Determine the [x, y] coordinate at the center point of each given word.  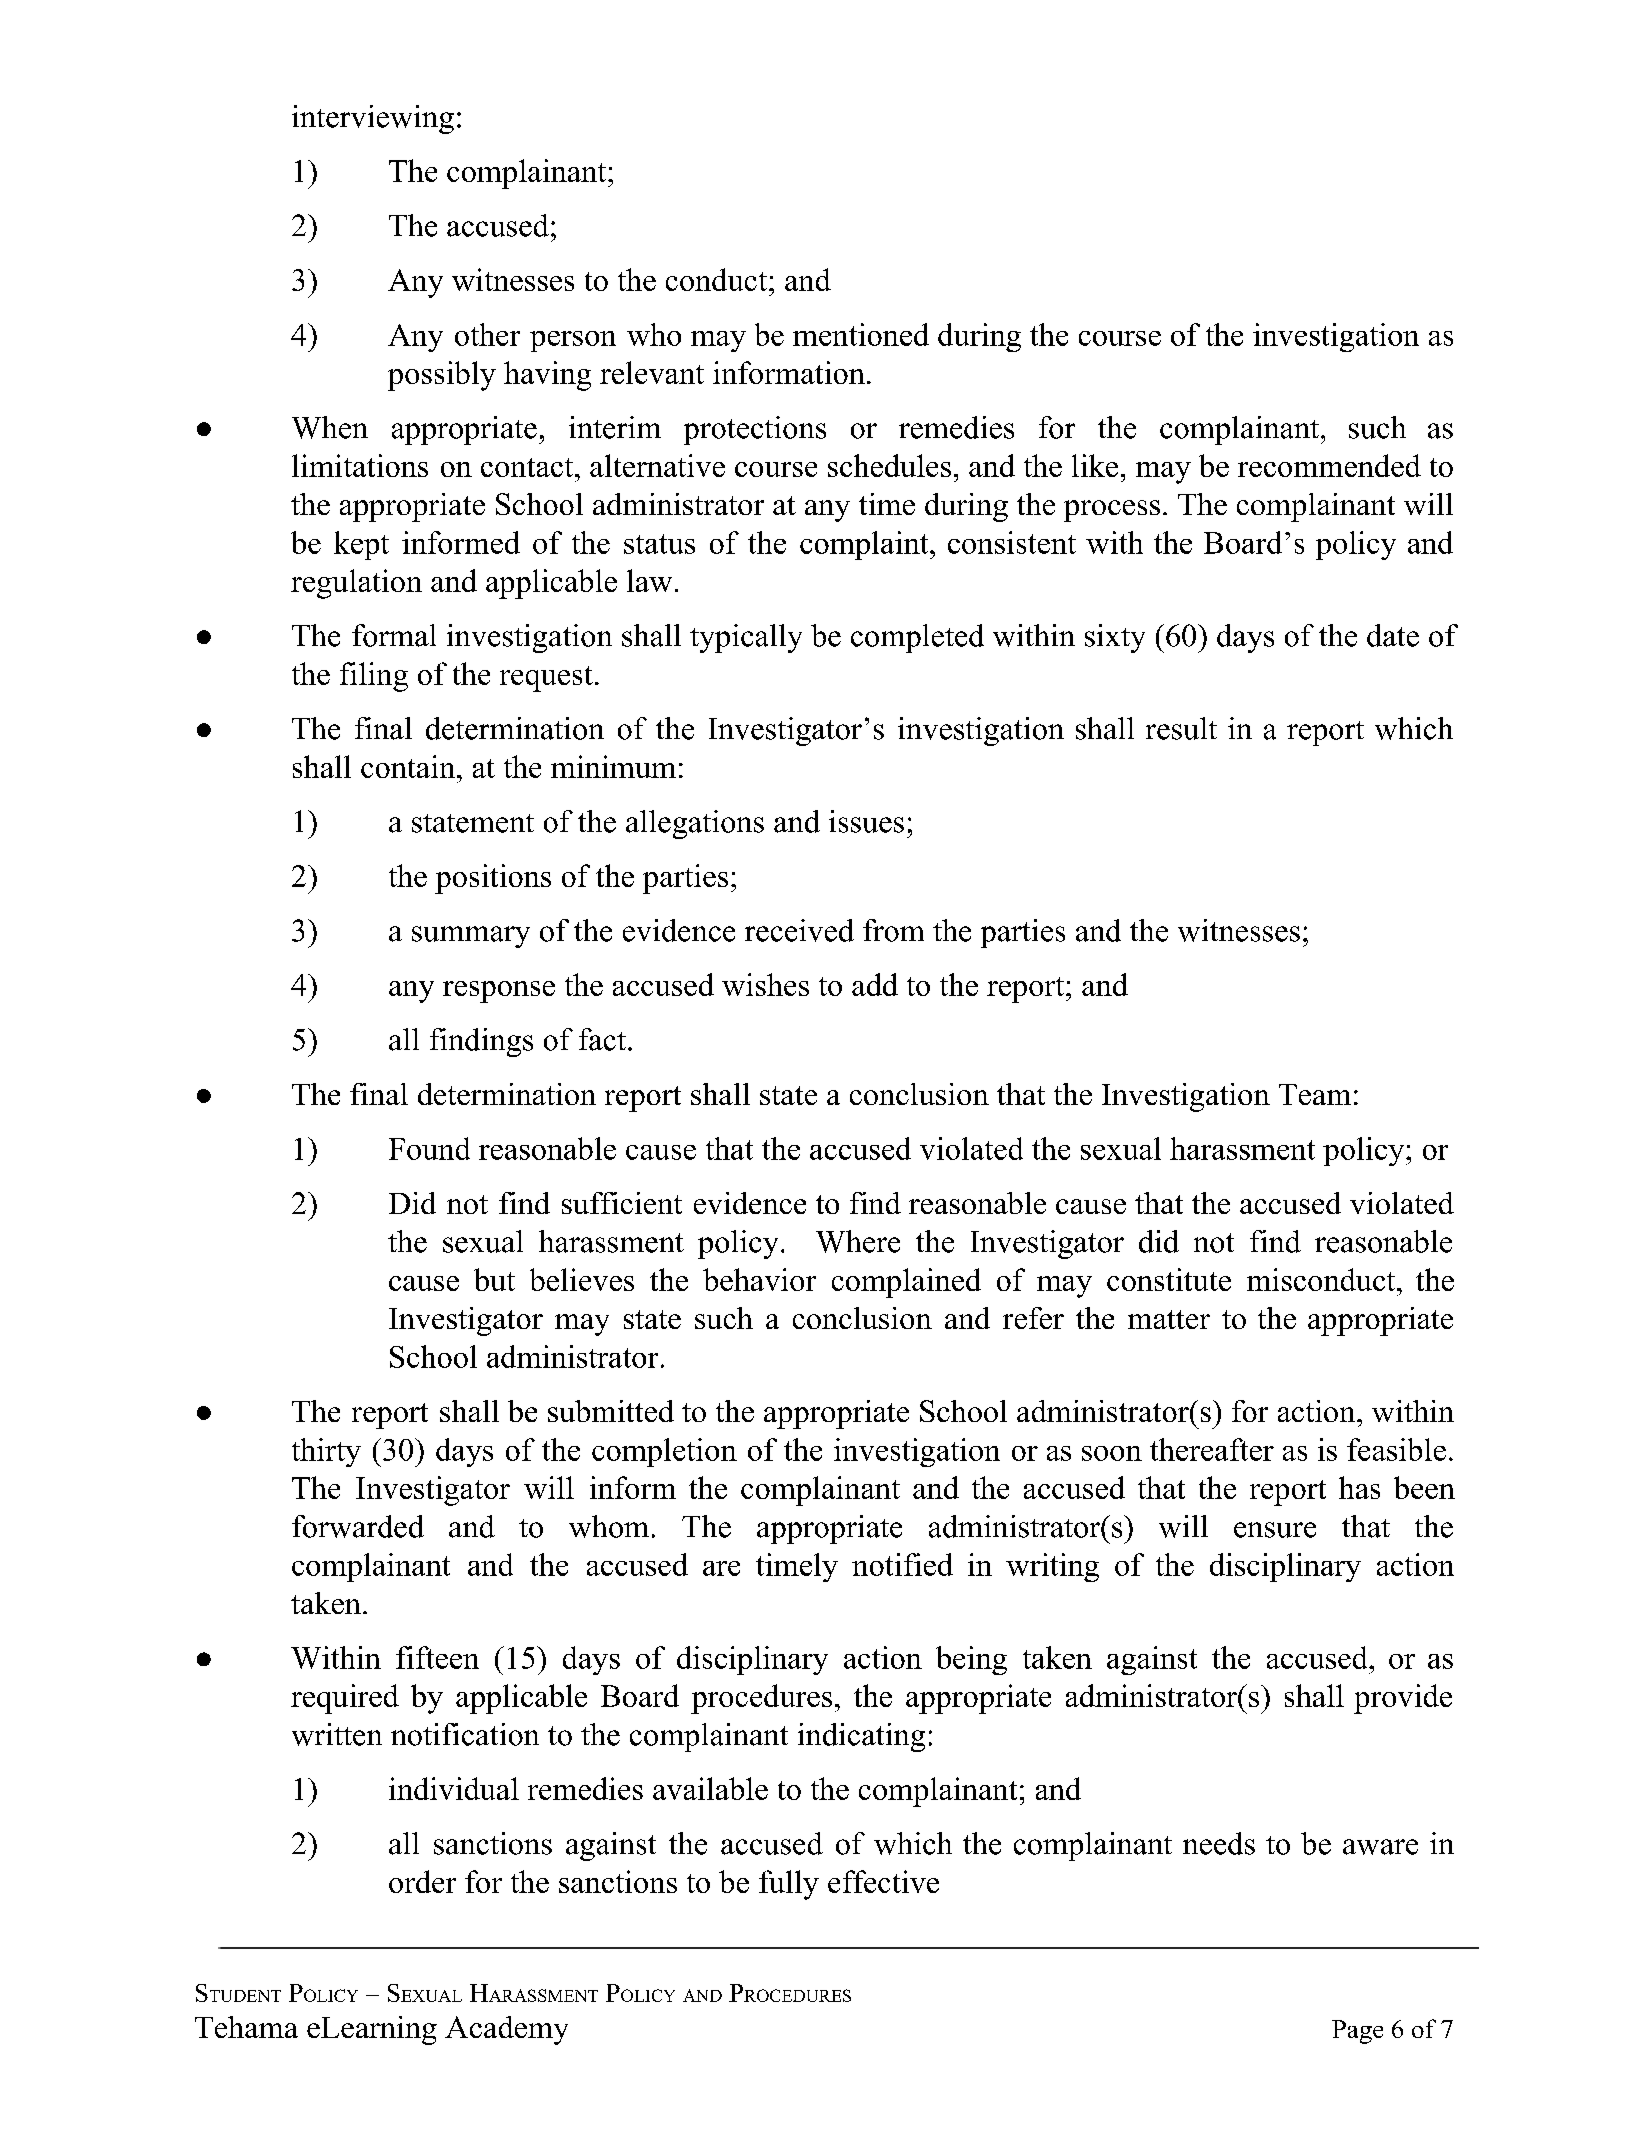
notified [902, 1564]
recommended [1329, 465]
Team [1315, 1094]
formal [394, 635]
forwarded [358, 1526]
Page [1357, 2032]
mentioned [861, 334]
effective [883, 1881]
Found [429, 1148]
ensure [1275, 1530]
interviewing [373, 119]
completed [917, 638]
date [1393, 635]
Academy [506, 2030]
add [875, 984]
